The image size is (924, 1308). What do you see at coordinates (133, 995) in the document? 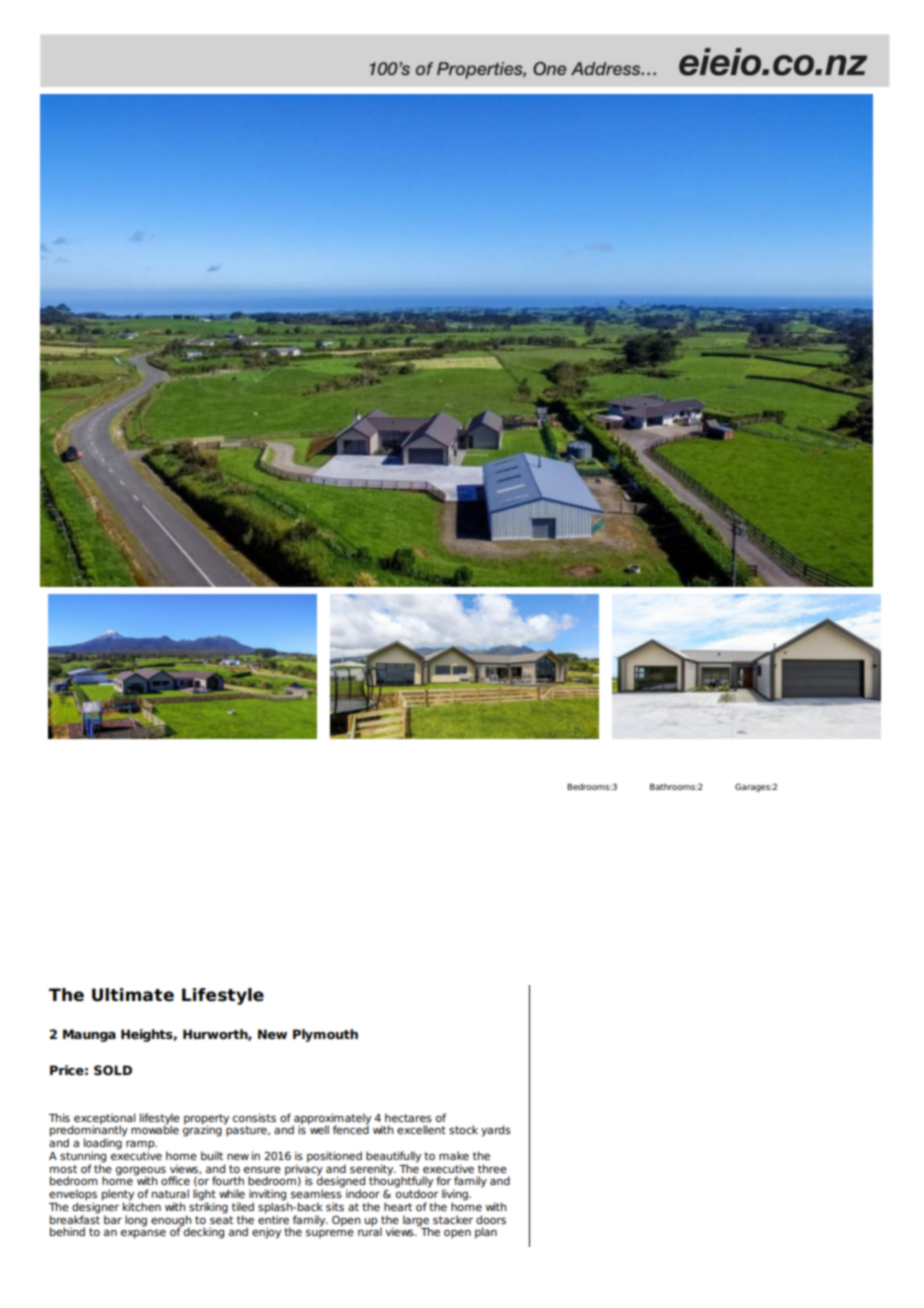
I see `Ultimate` at bounding box center [133, 995].
